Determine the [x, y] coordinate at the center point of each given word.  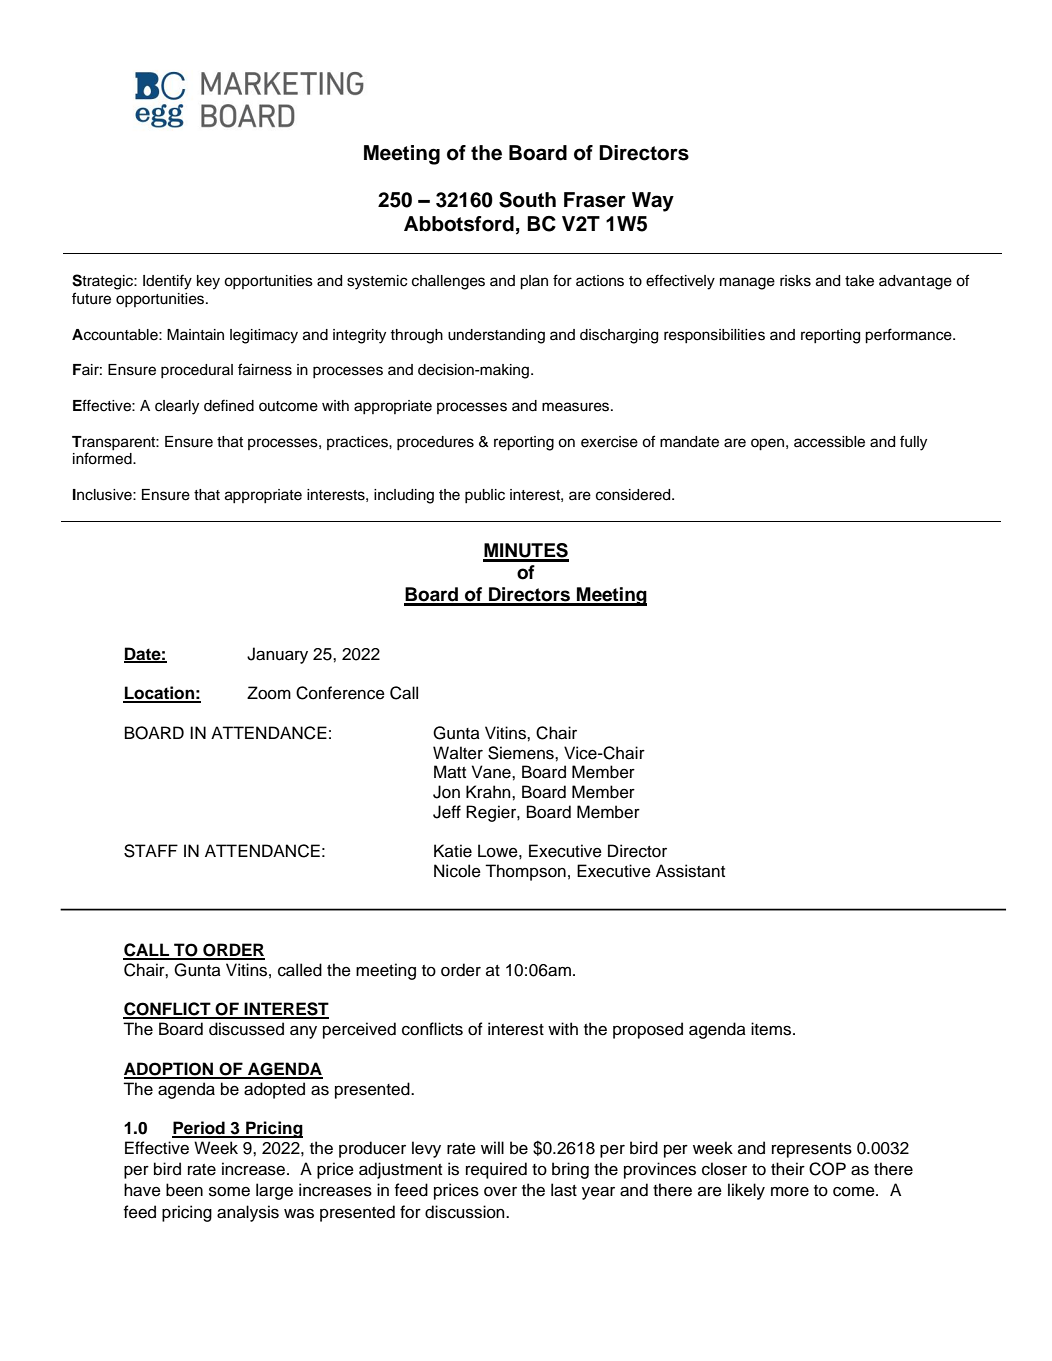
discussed [246, 1029]
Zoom [269, 693]
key [208, 282]
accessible [829, 442]
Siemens [522, 753]
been [184, 1190]
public [485, 496]
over [500, 1192]
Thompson [525, 872]
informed [103, 458]
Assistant [690, 871]
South [527, 199]
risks [795, 281]
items [772, 1029]
